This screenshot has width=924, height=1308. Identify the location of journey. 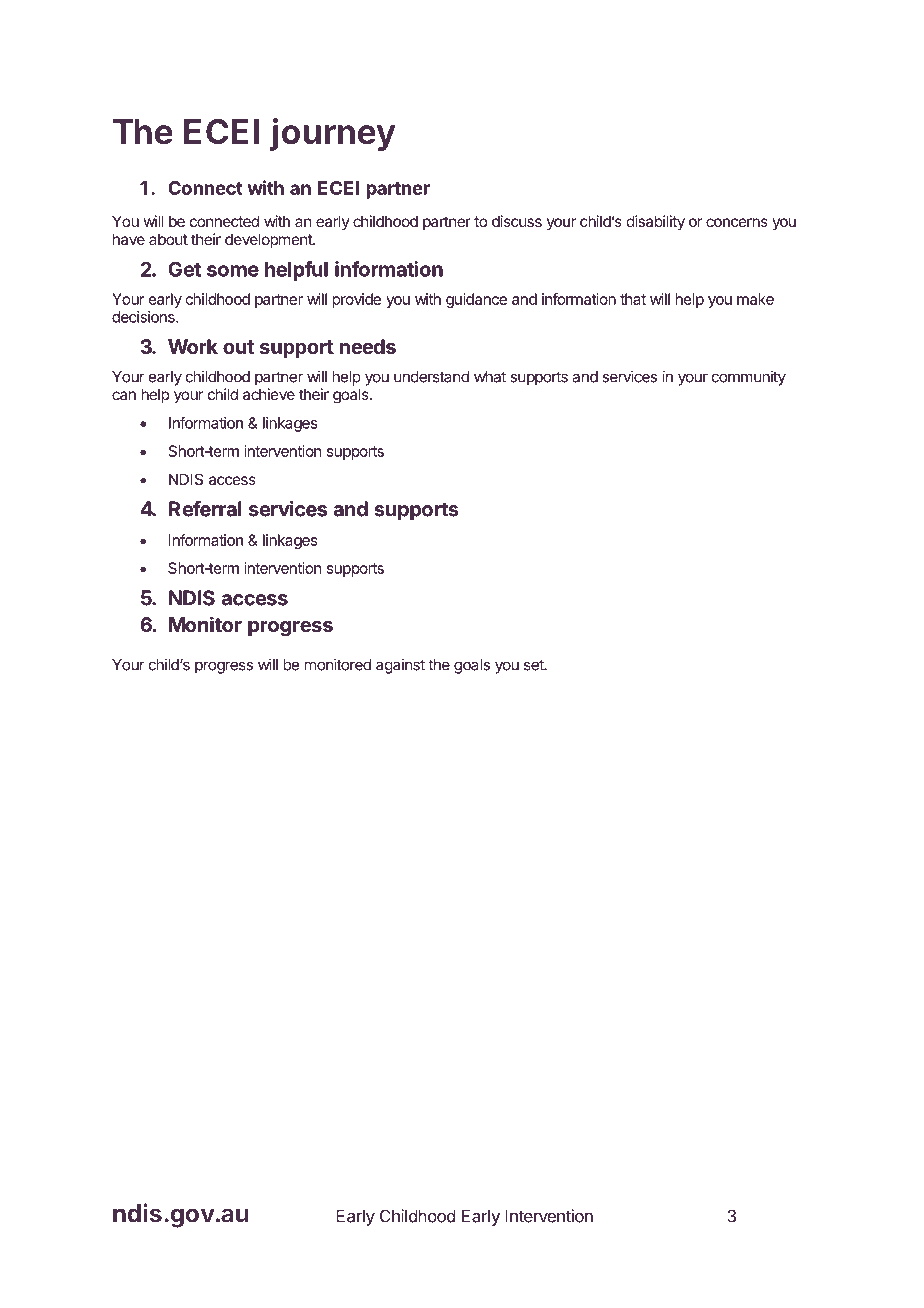
(333, 134).
